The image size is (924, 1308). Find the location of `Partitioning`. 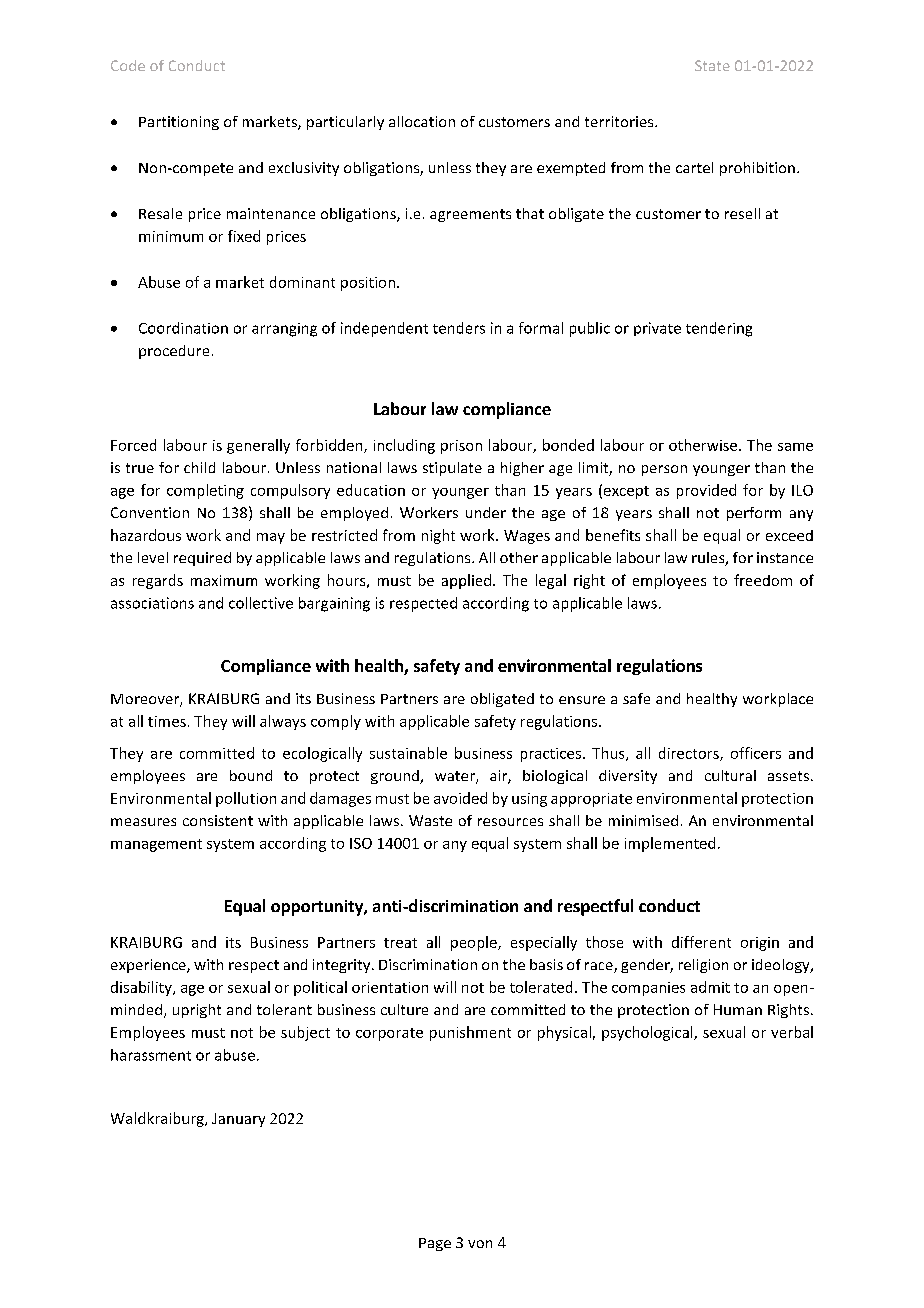

Partitioning is located at coordinates (179, 123).
